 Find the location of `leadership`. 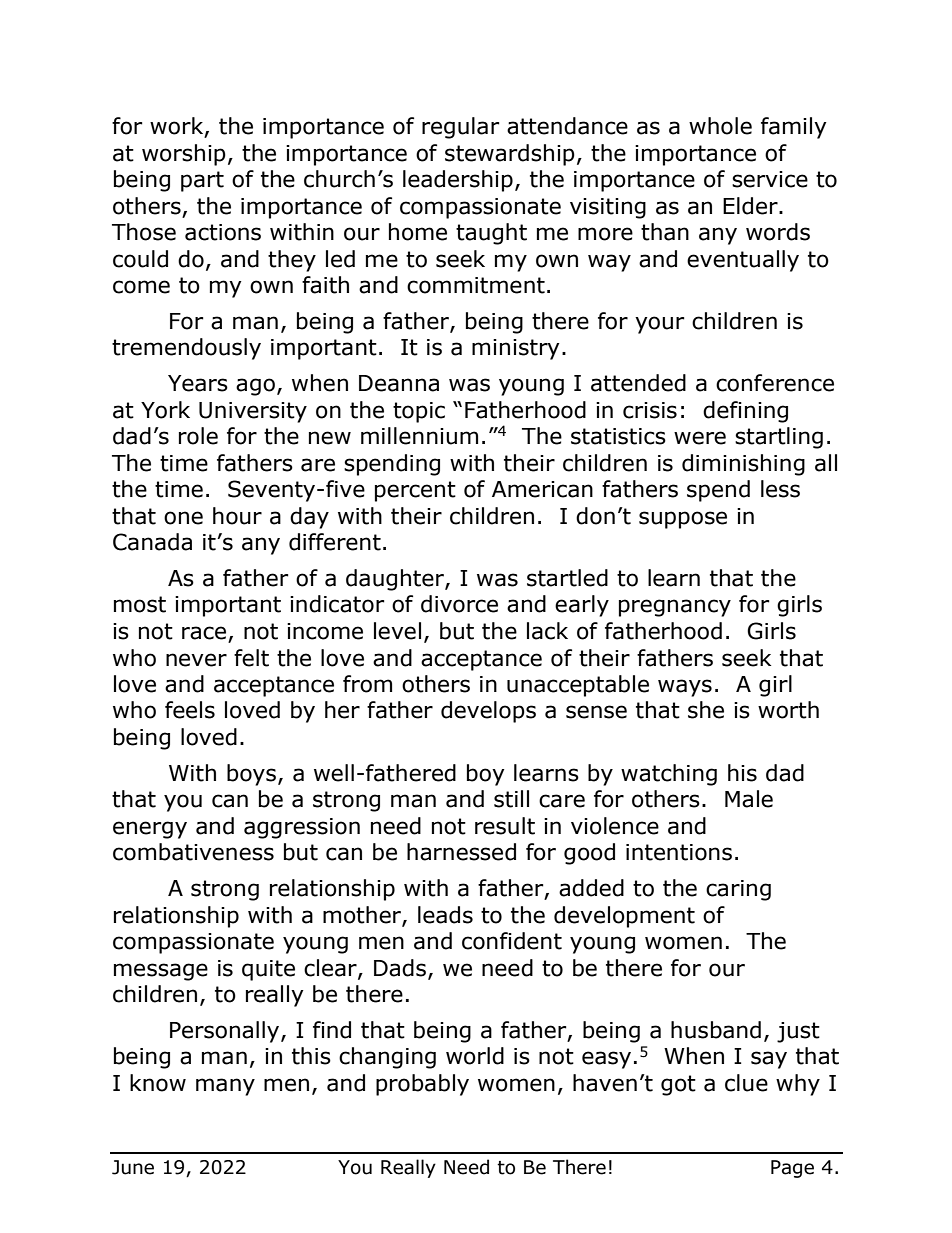

leadership is located at coordinates (458, 181).
